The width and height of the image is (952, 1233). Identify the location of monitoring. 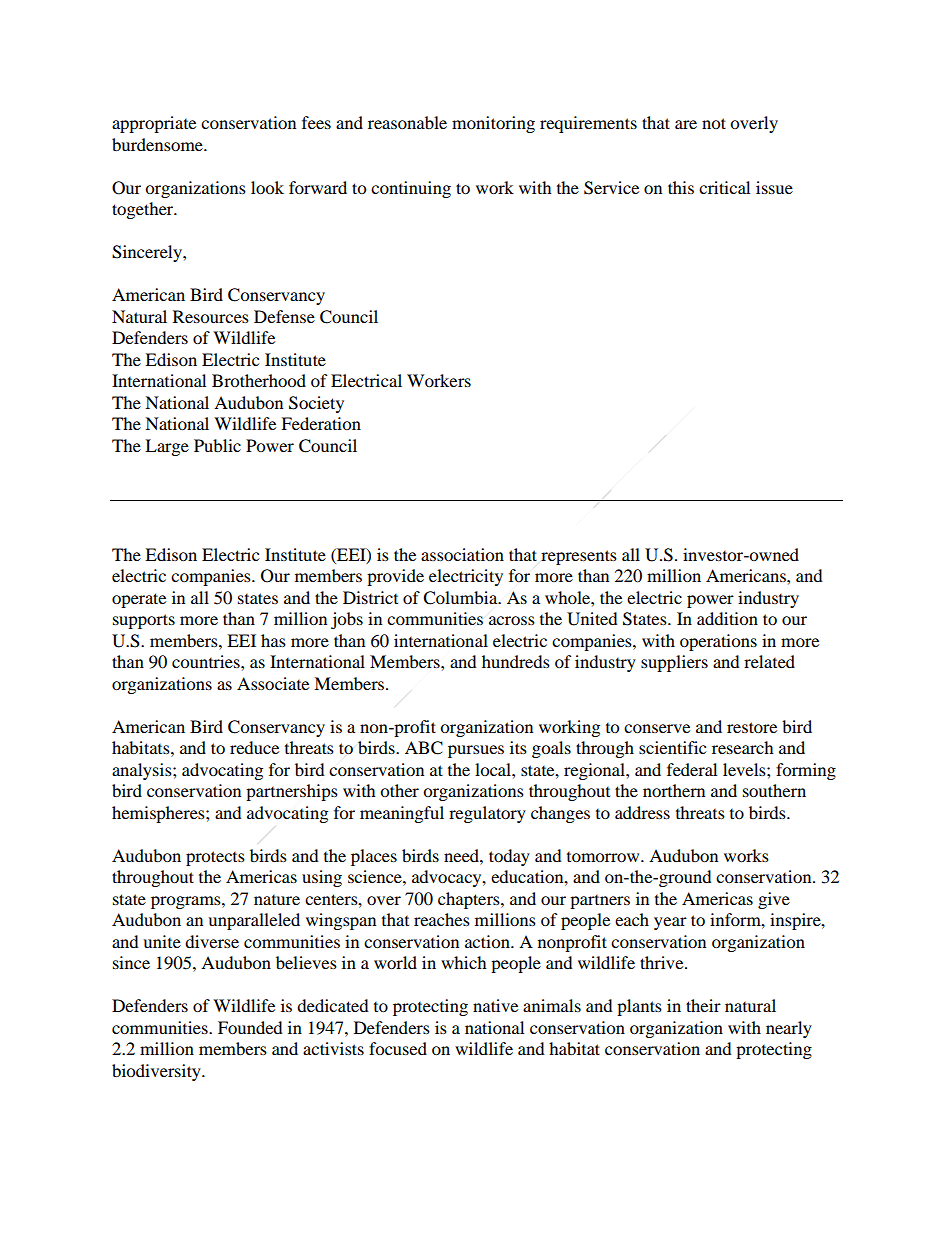
(493, 124).
